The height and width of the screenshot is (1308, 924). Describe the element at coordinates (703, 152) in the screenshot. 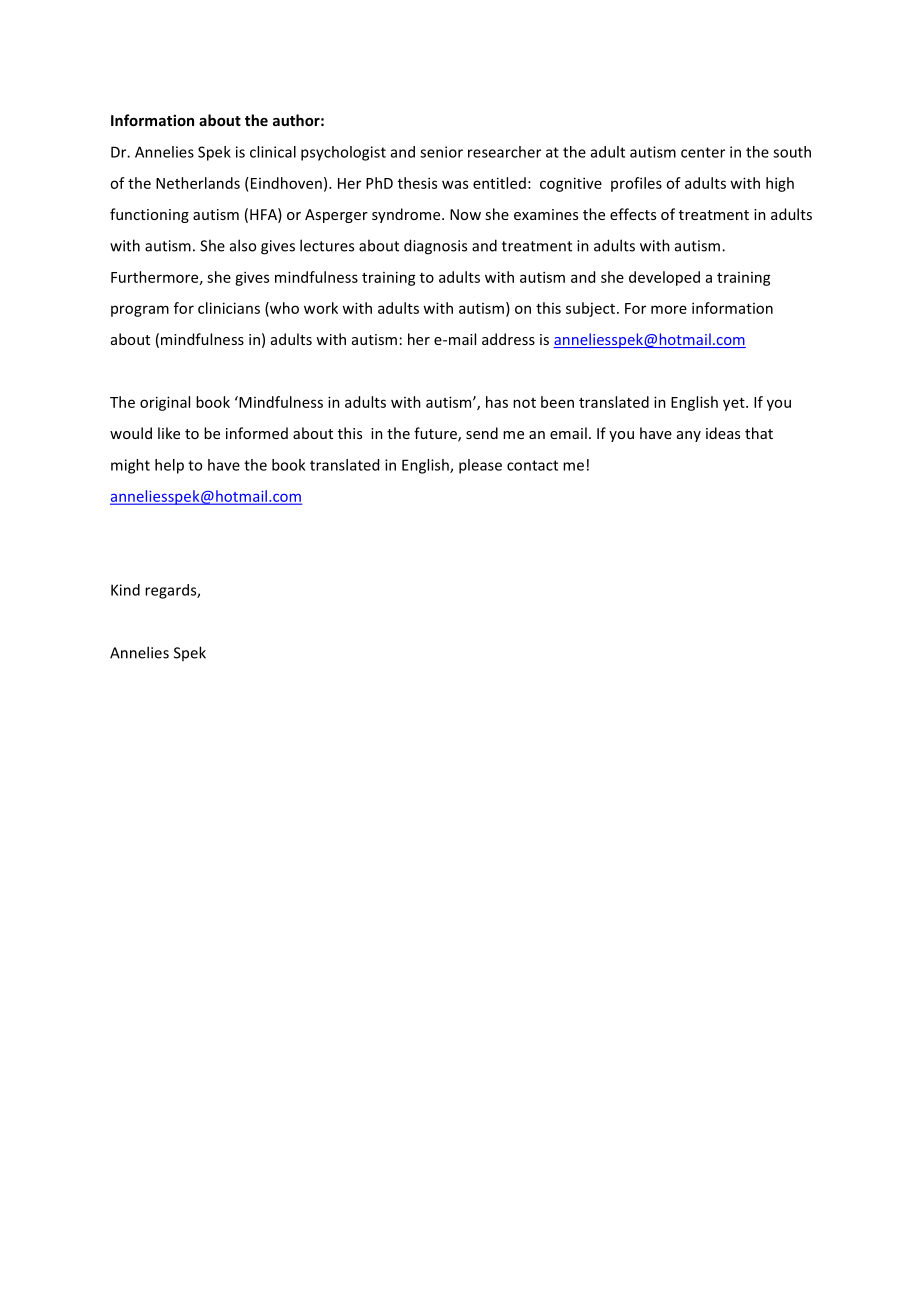

I see `center` at that location.
